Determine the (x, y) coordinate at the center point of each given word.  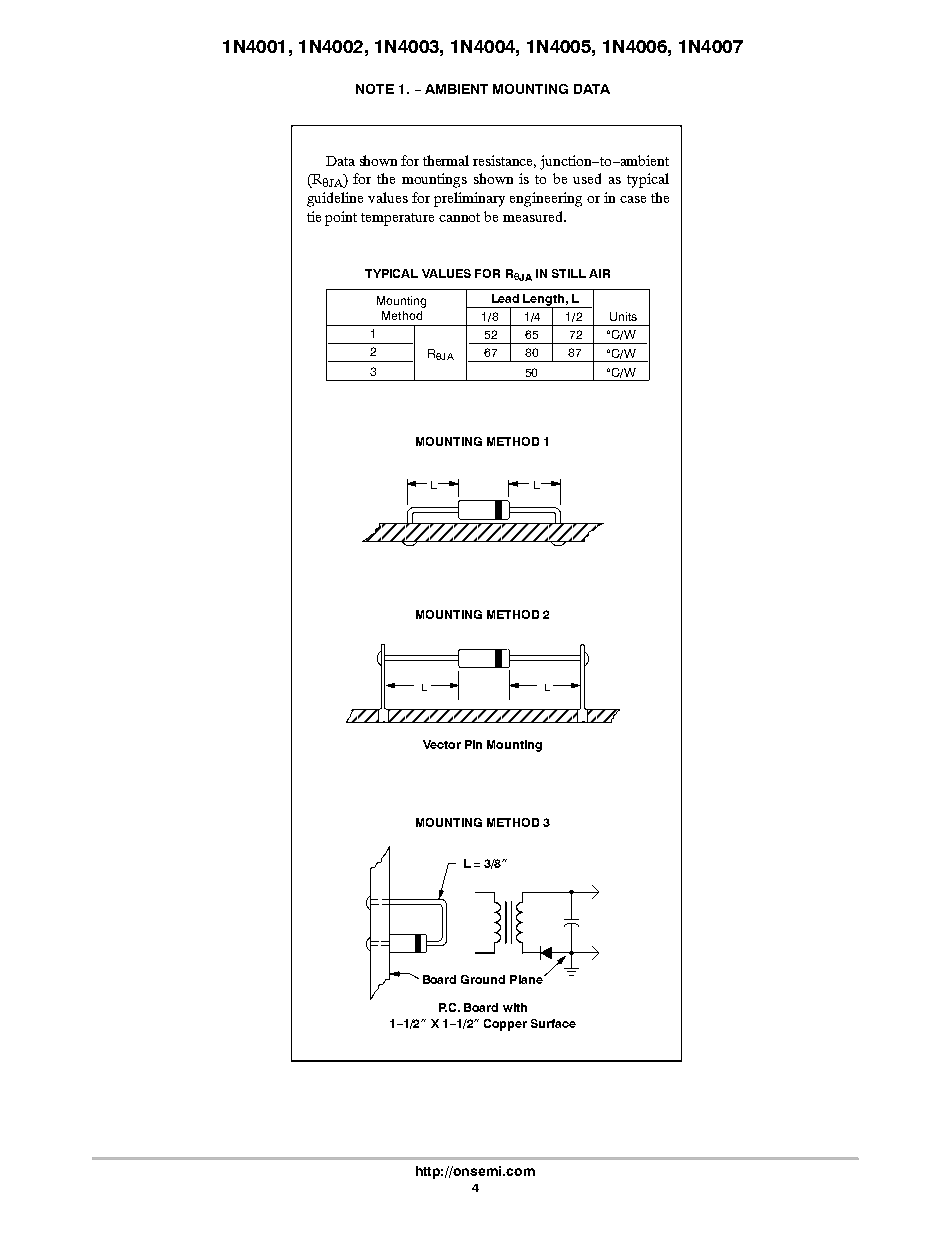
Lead (505, 298)
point (341, 218)
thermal (446, 160)
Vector (442, 744)
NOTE (375, 89)
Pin (473, 744)
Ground (483, 979)
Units (623, 316)
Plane (527, 979)
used (587, 178)
